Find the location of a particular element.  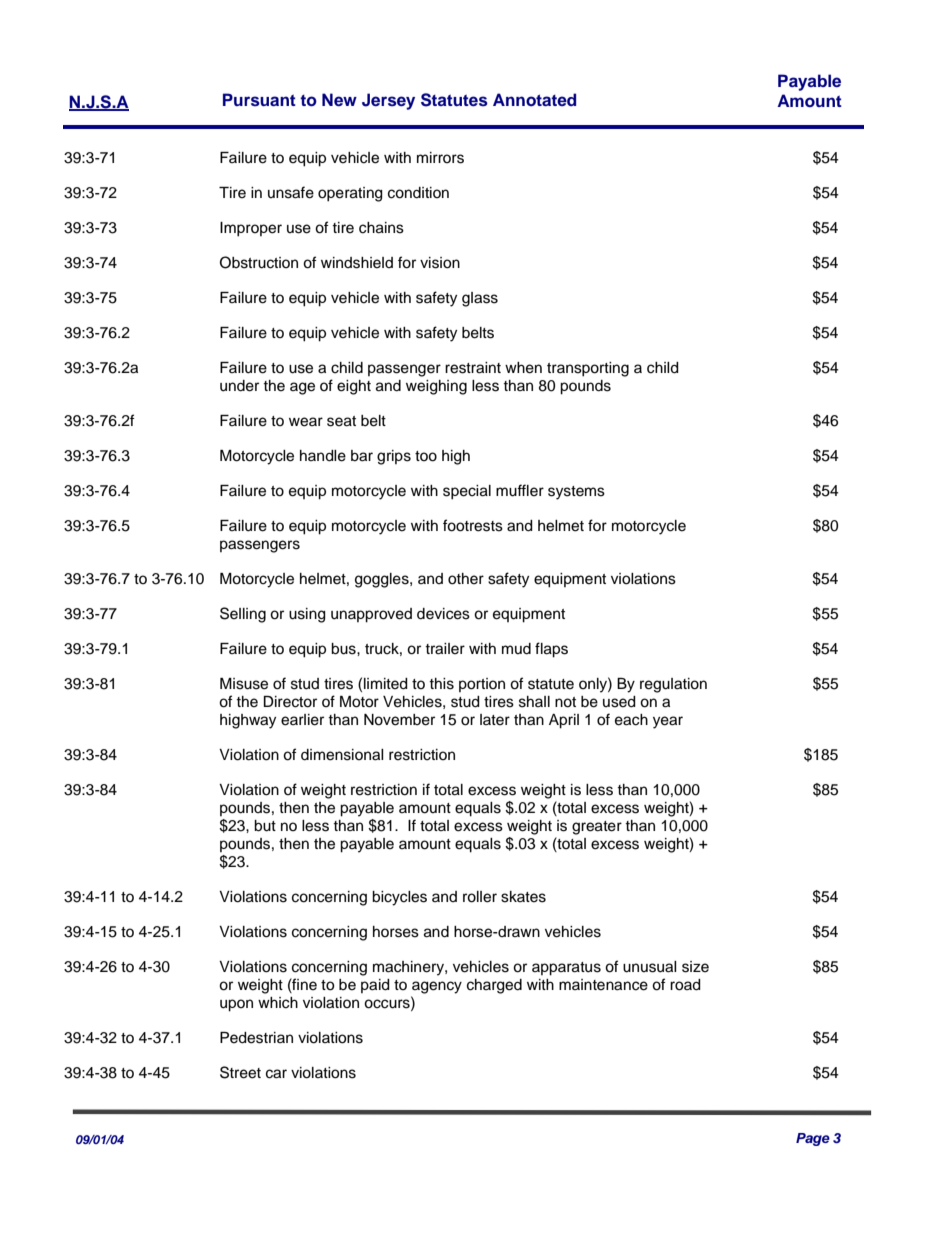

charged is located at coordinates (494, 986).
